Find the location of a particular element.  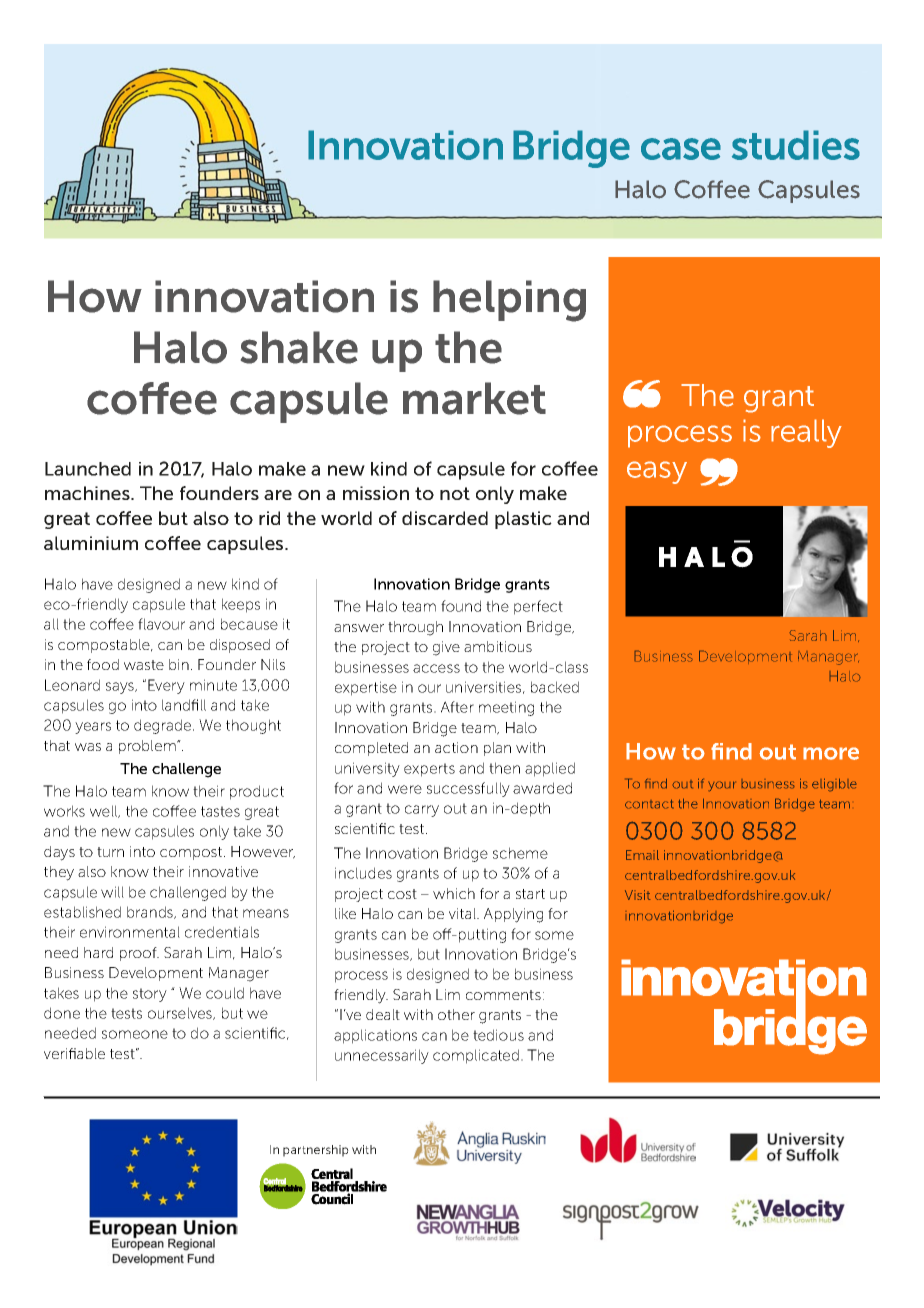

Launched is located at coordinates (88, 469).
